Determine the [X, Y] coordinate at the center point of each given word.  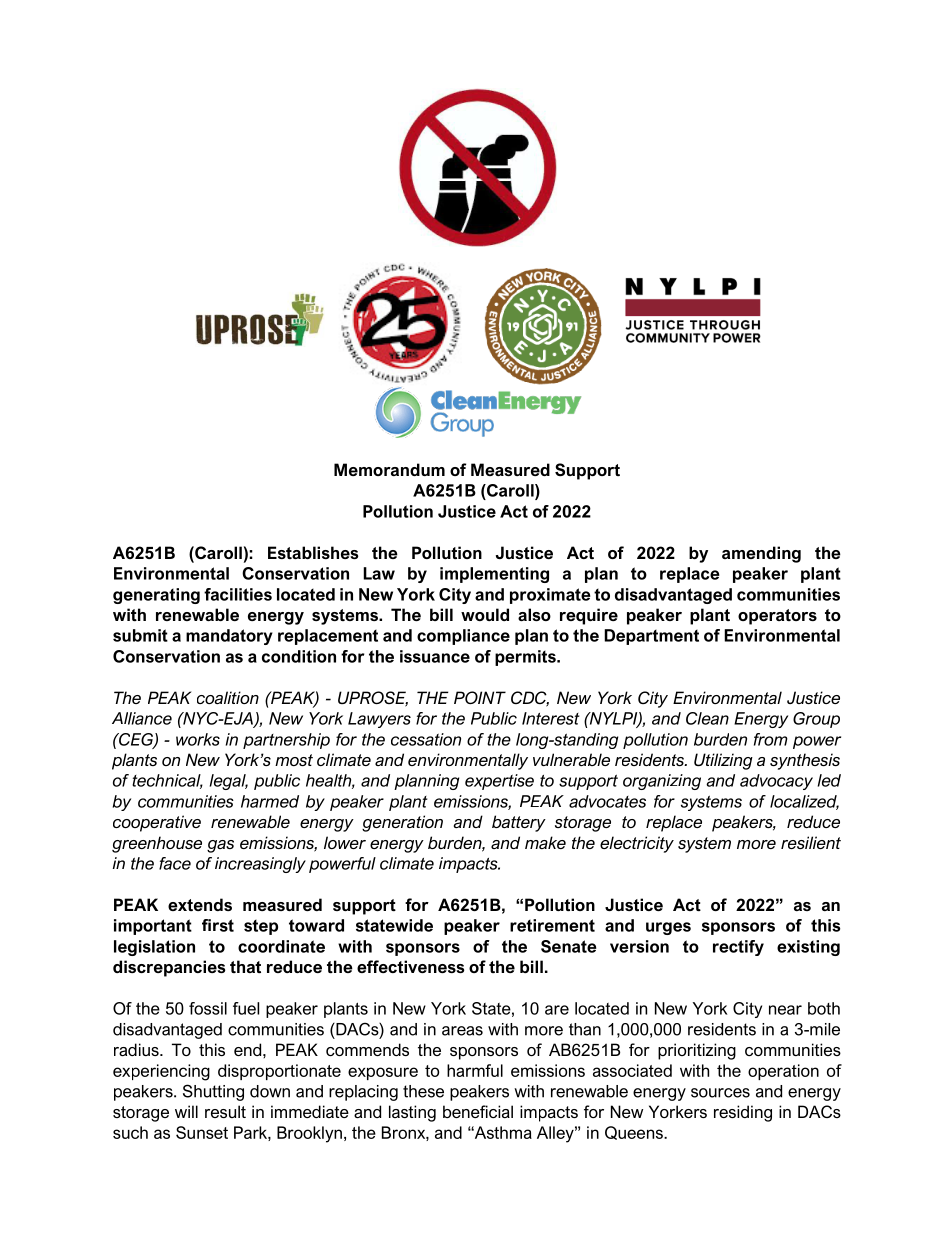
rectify [738, 948]
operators [777, 617]
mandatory [229, 637]
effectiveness [410, 966]
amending [761, 554]
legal [229, 782]
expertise [499, 782]
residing [743, 1113]
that [245, 966]
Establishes [313, 552]
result [225, 1111]
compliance [463, 637]
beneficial [478, 1111]
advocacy [776, 782]
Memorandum [389, 469]
